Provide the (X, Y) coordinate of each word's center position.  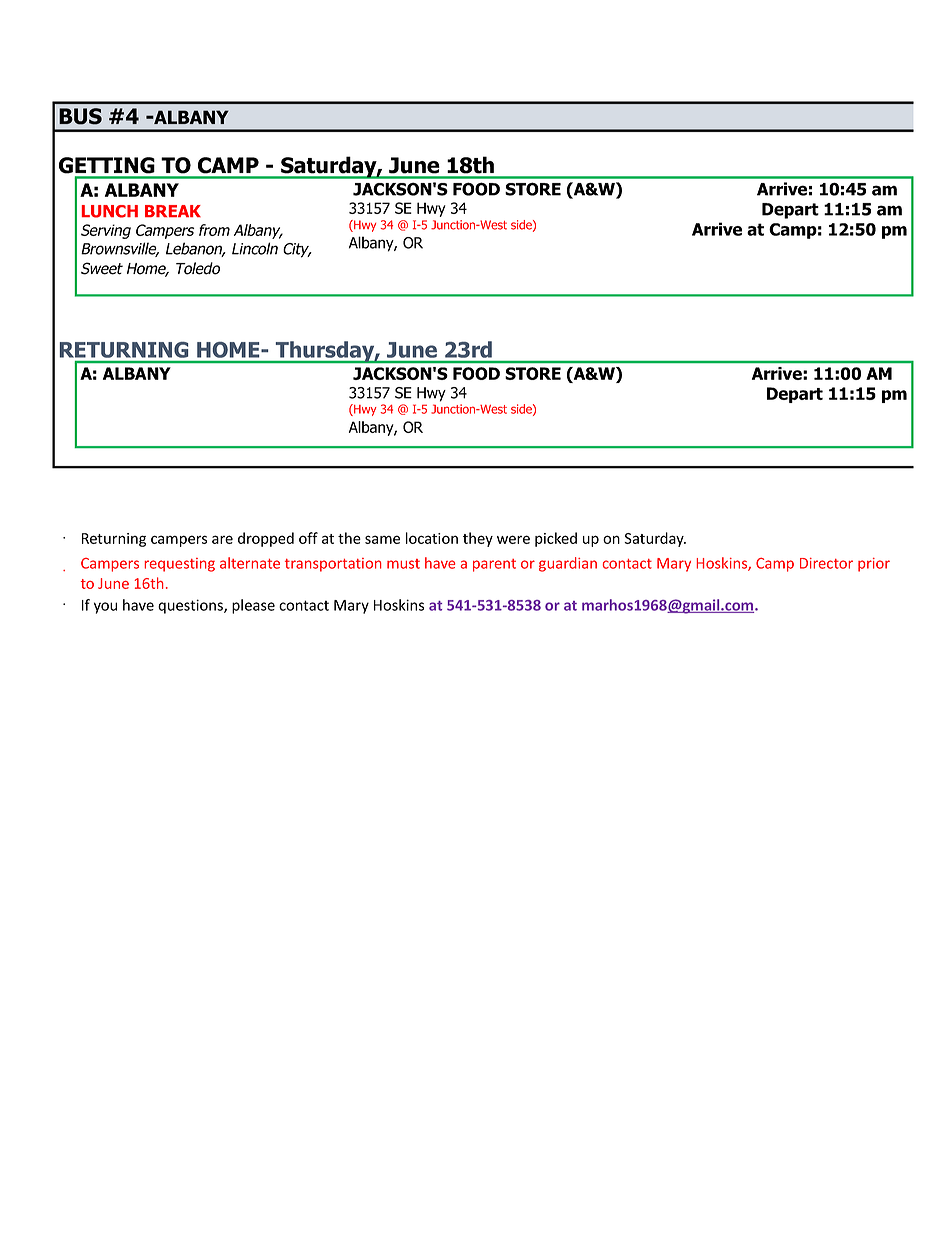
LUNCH (110, 211)
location (432, 538)
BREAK (173, 211)
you (105, 608)
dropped (266, 539)
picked (556, 539)
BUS (80, 116)
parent (494, 565)
